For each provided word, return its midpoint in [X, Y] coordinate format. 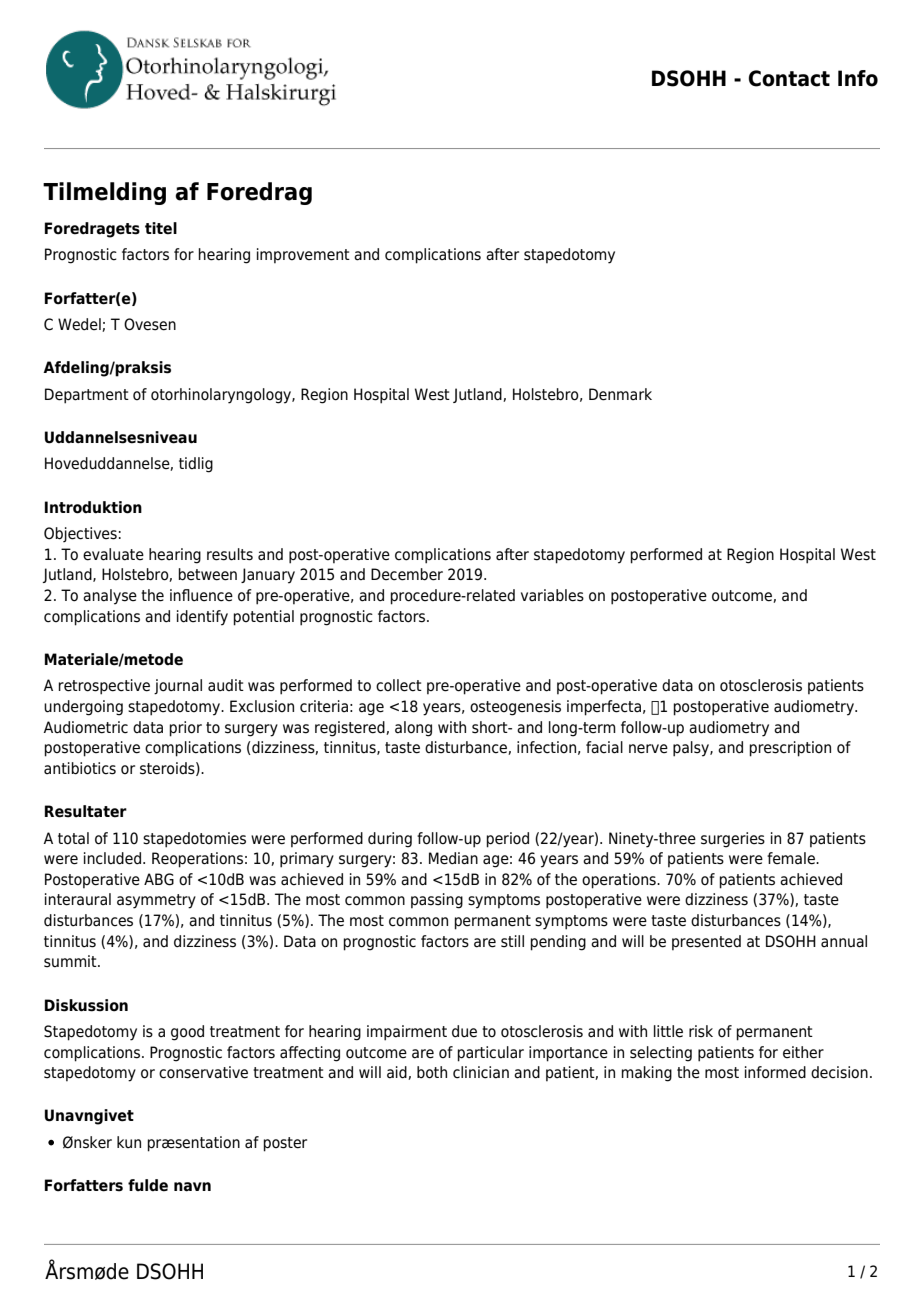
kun [129, 1142]
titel [161, 228]
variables [552, 595]
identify [202, 618]
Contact [789, 78]
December [407, 574]
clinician [481, 1072]
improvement [303, 255]
